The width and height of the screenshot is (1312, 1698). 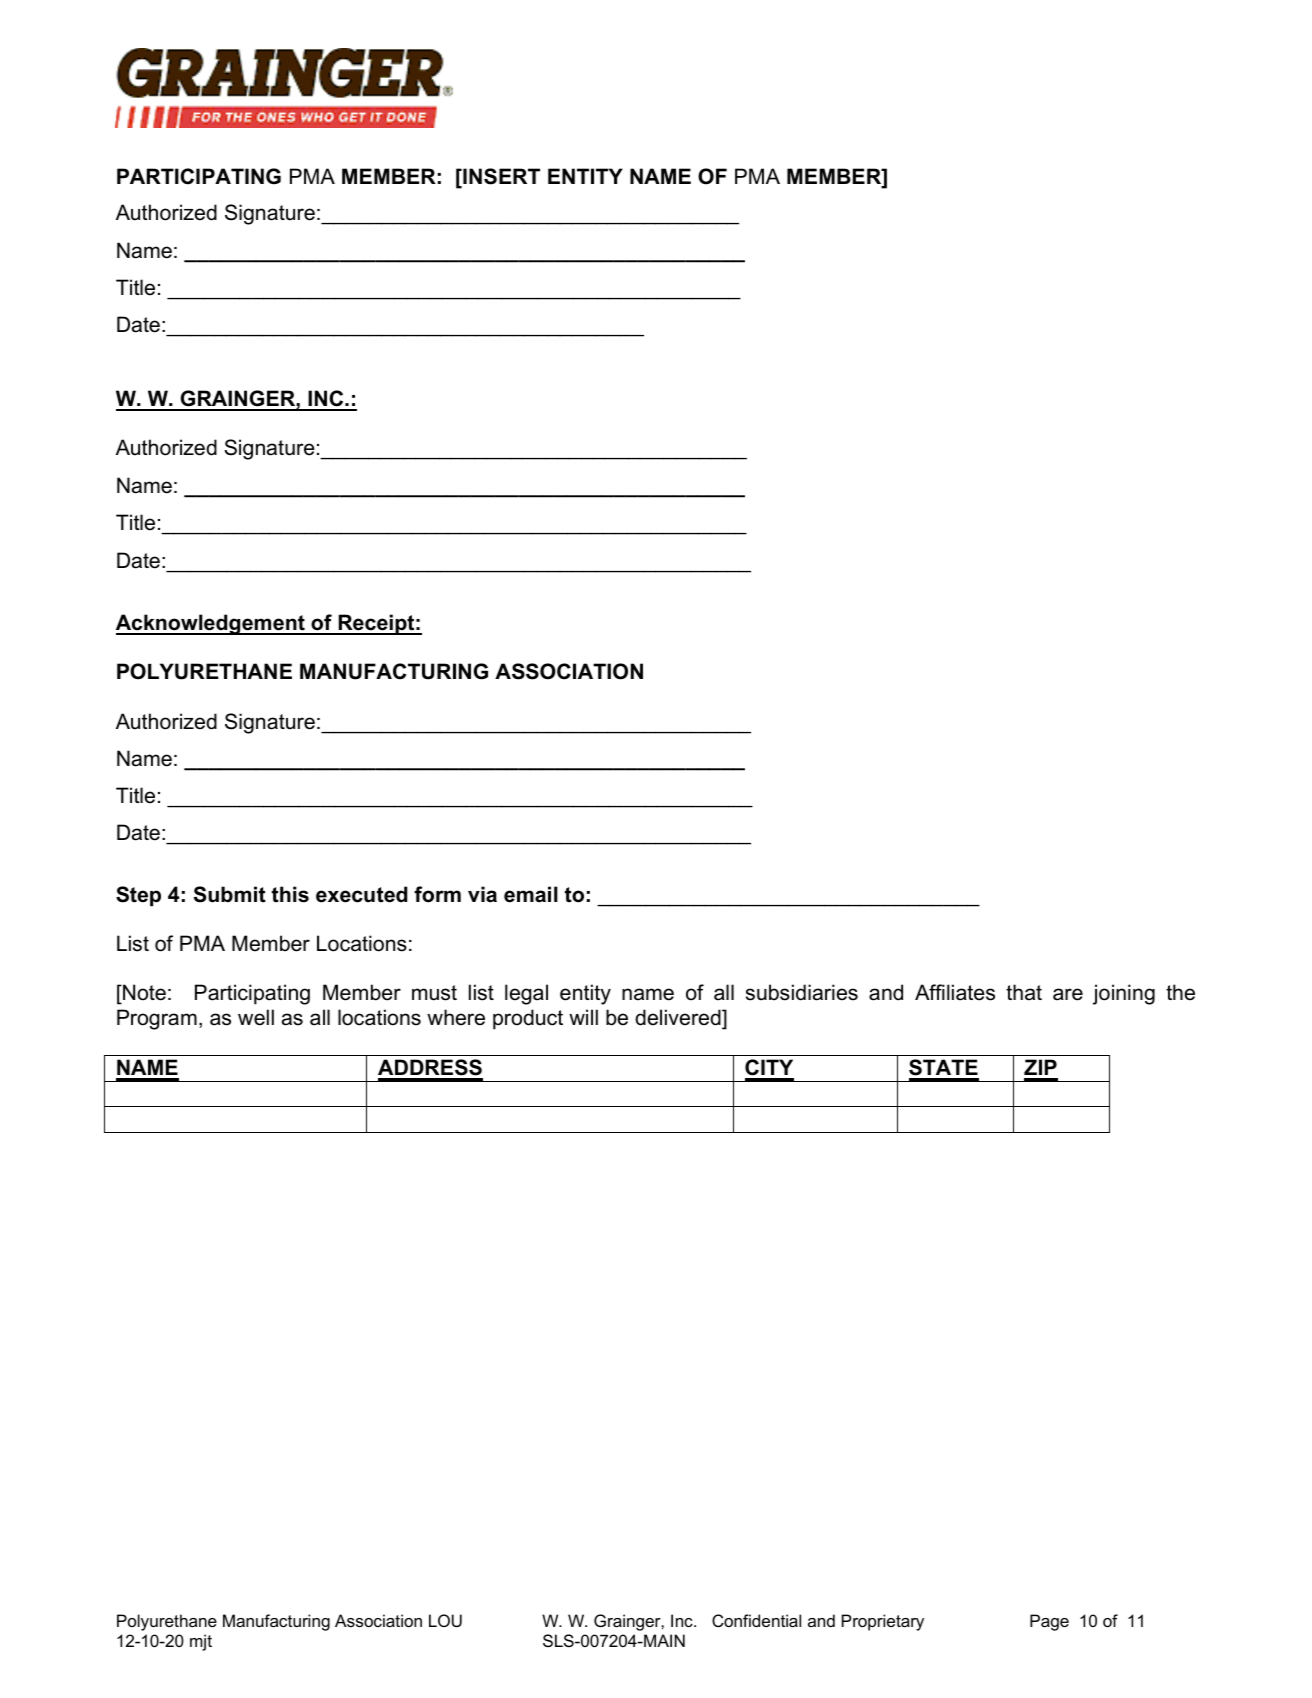 What do you see at coordinates (211, 624) in the screenshot?
I see `Acknowledgement` at bounding box center [211, 624].
